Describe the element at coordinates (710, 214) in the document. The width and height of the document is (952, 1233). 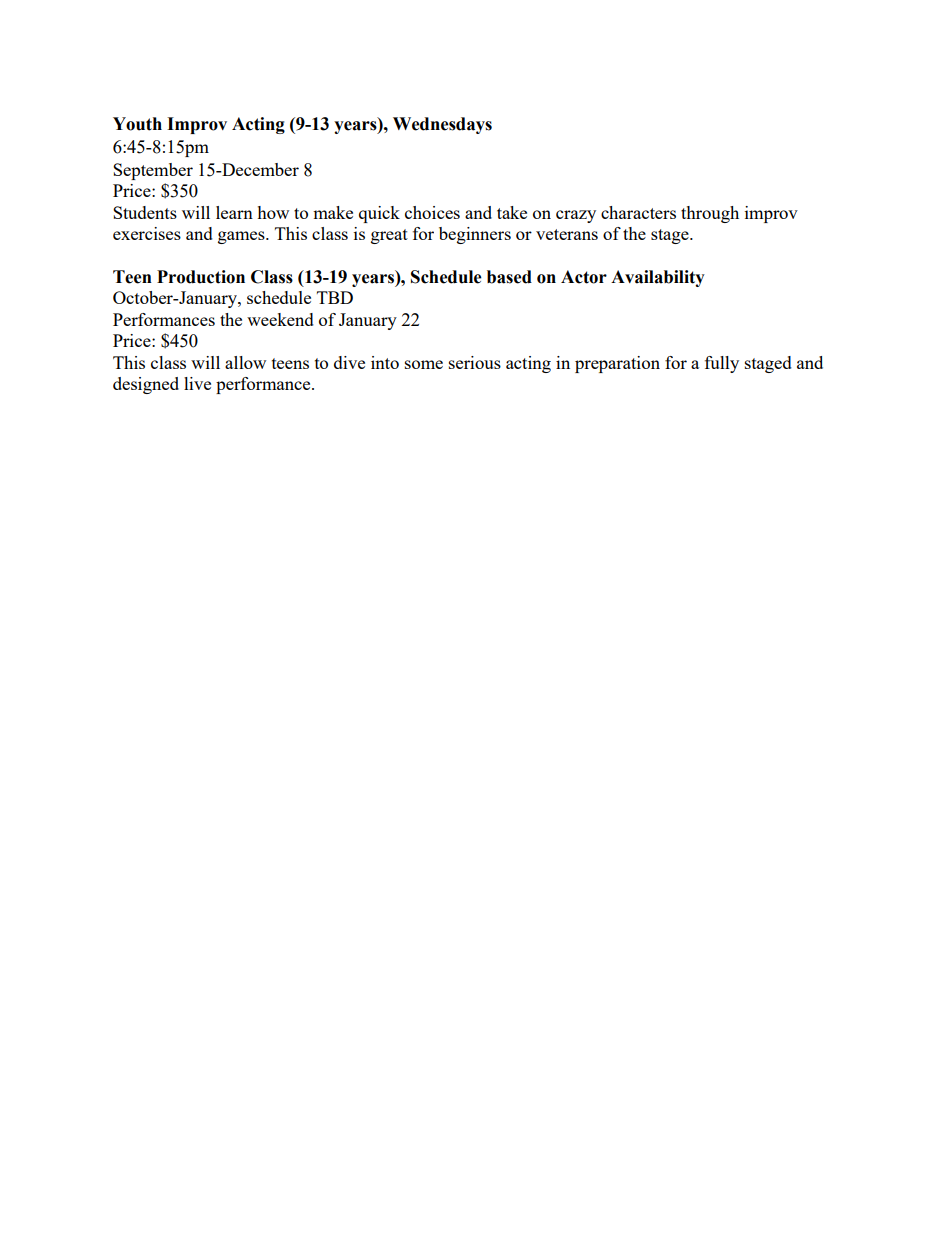
I see `through` at that location.
